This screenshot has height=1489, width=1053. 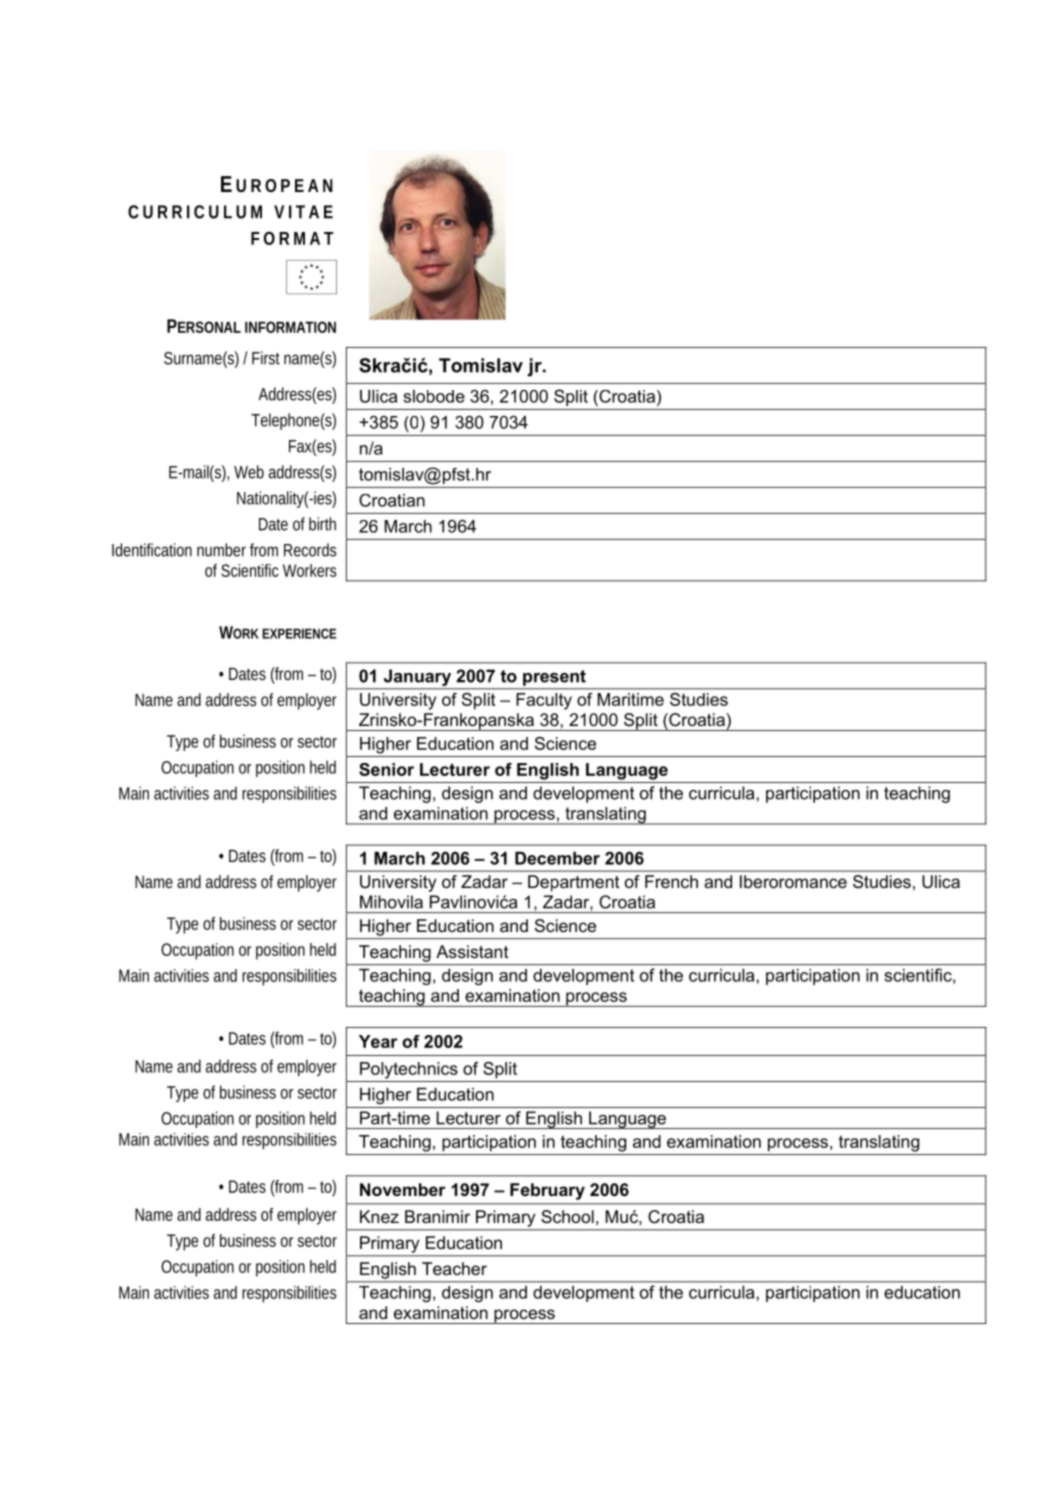 I want to click on Assistant, so click(x=472, y=951).
